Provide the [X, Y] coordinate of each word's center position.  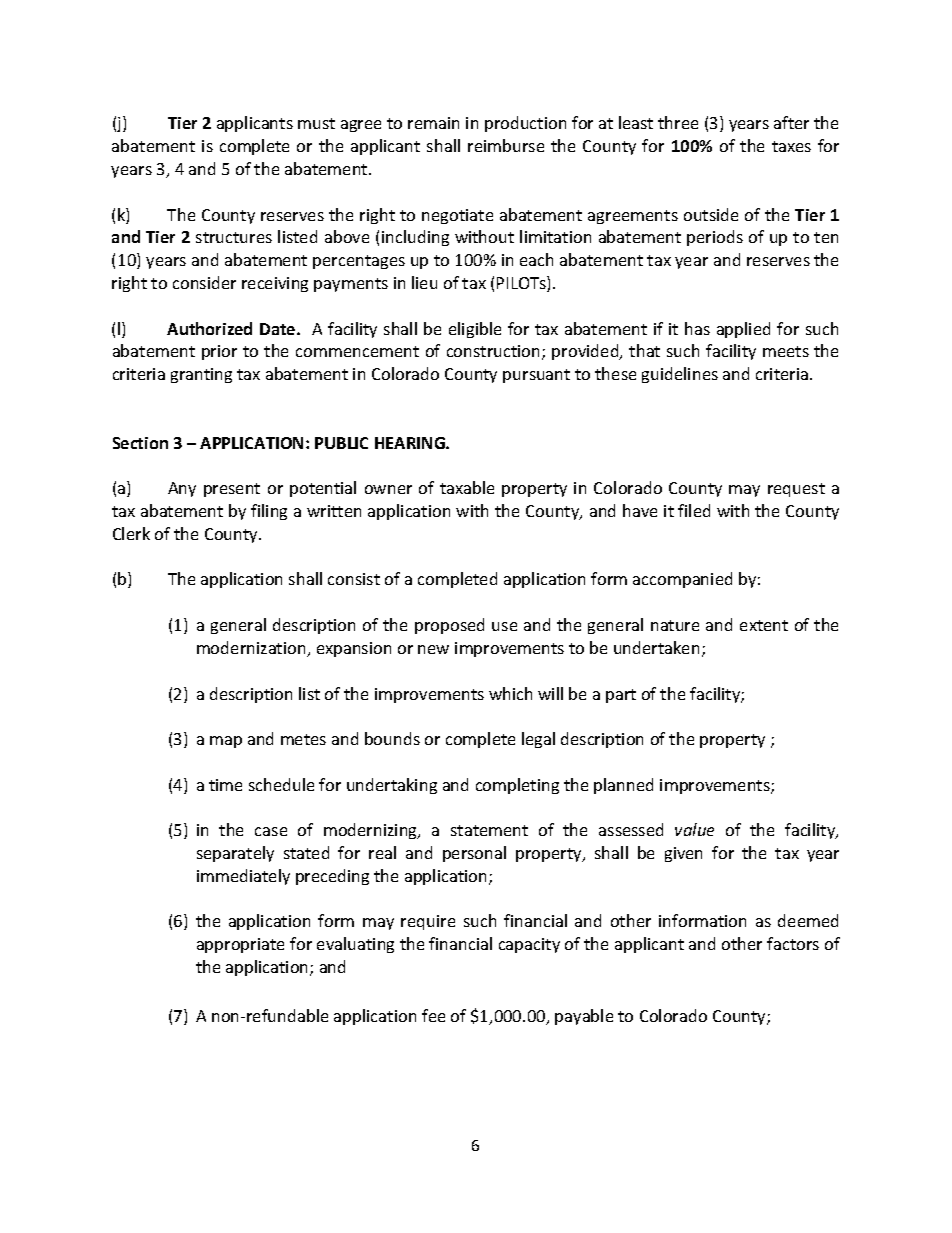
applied [743, 330]
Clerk [131, 533]
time [225, 785]
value [694, 829]
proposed [449, 626]
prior [219, 352]
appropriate [240, 945]
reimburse [506, 145]
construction [495, 352]
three [678, 122]
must [316, 123]
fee [433, 1015]
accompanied [682, 580]
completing [517, 786]
